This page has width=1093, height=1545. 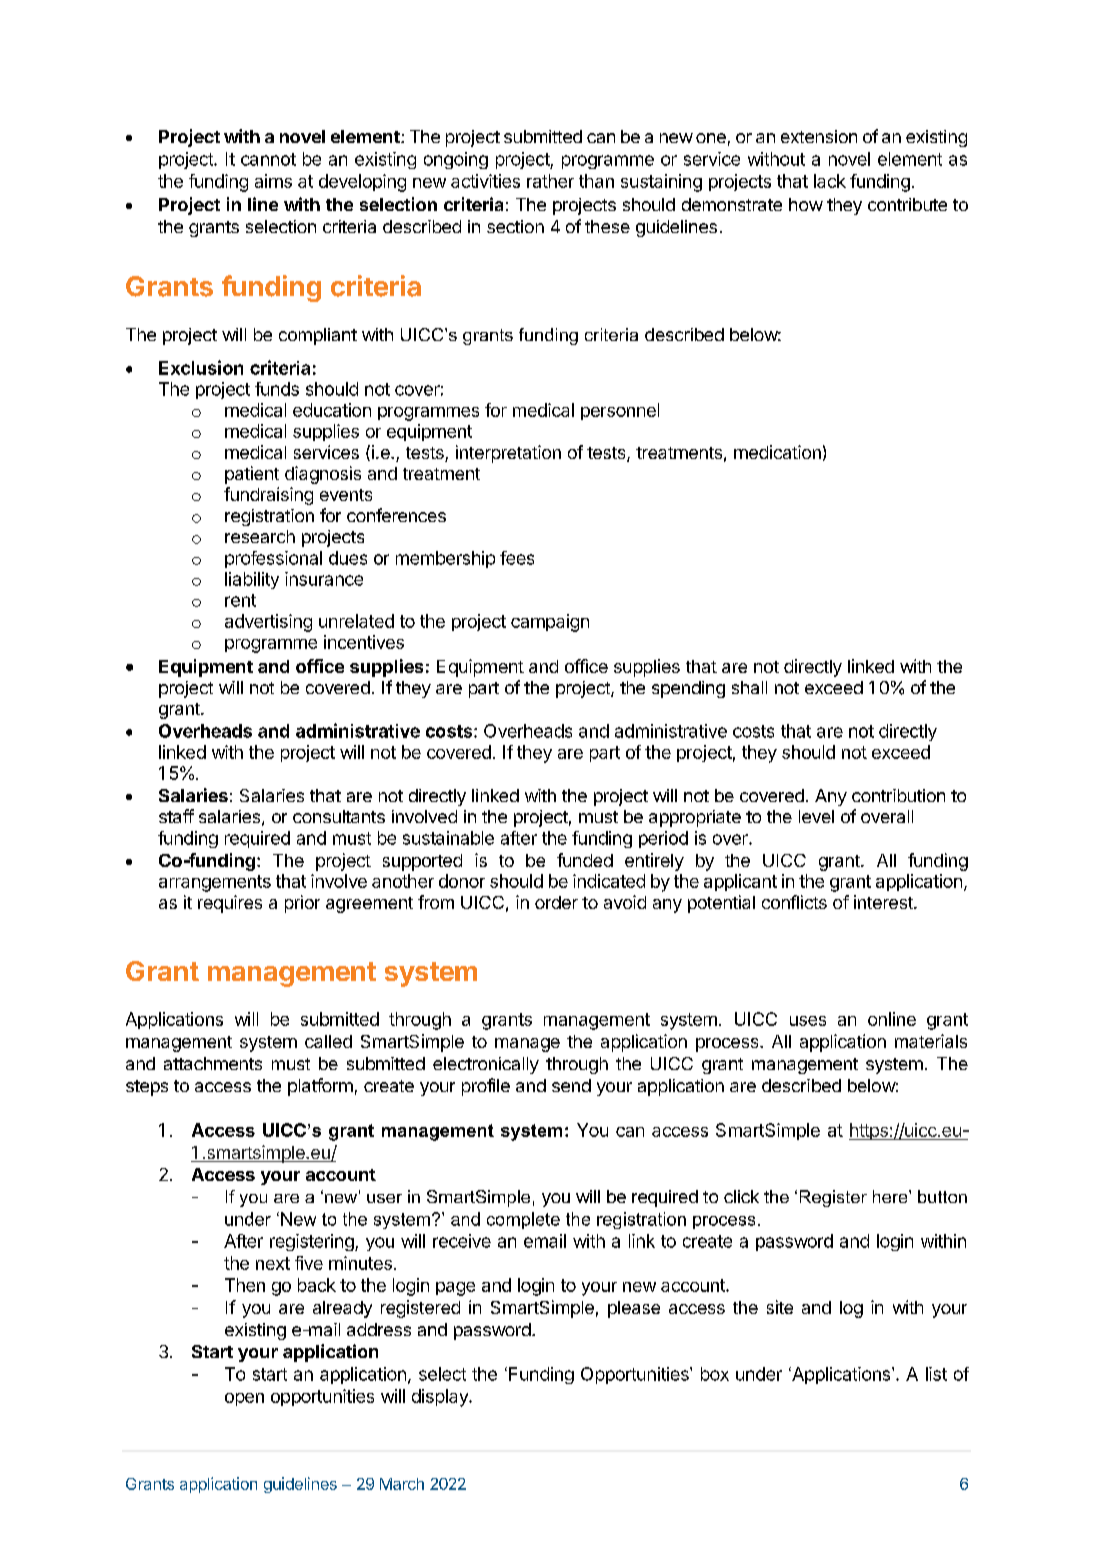 I want to click on shall, so click(x=749, y=687).
